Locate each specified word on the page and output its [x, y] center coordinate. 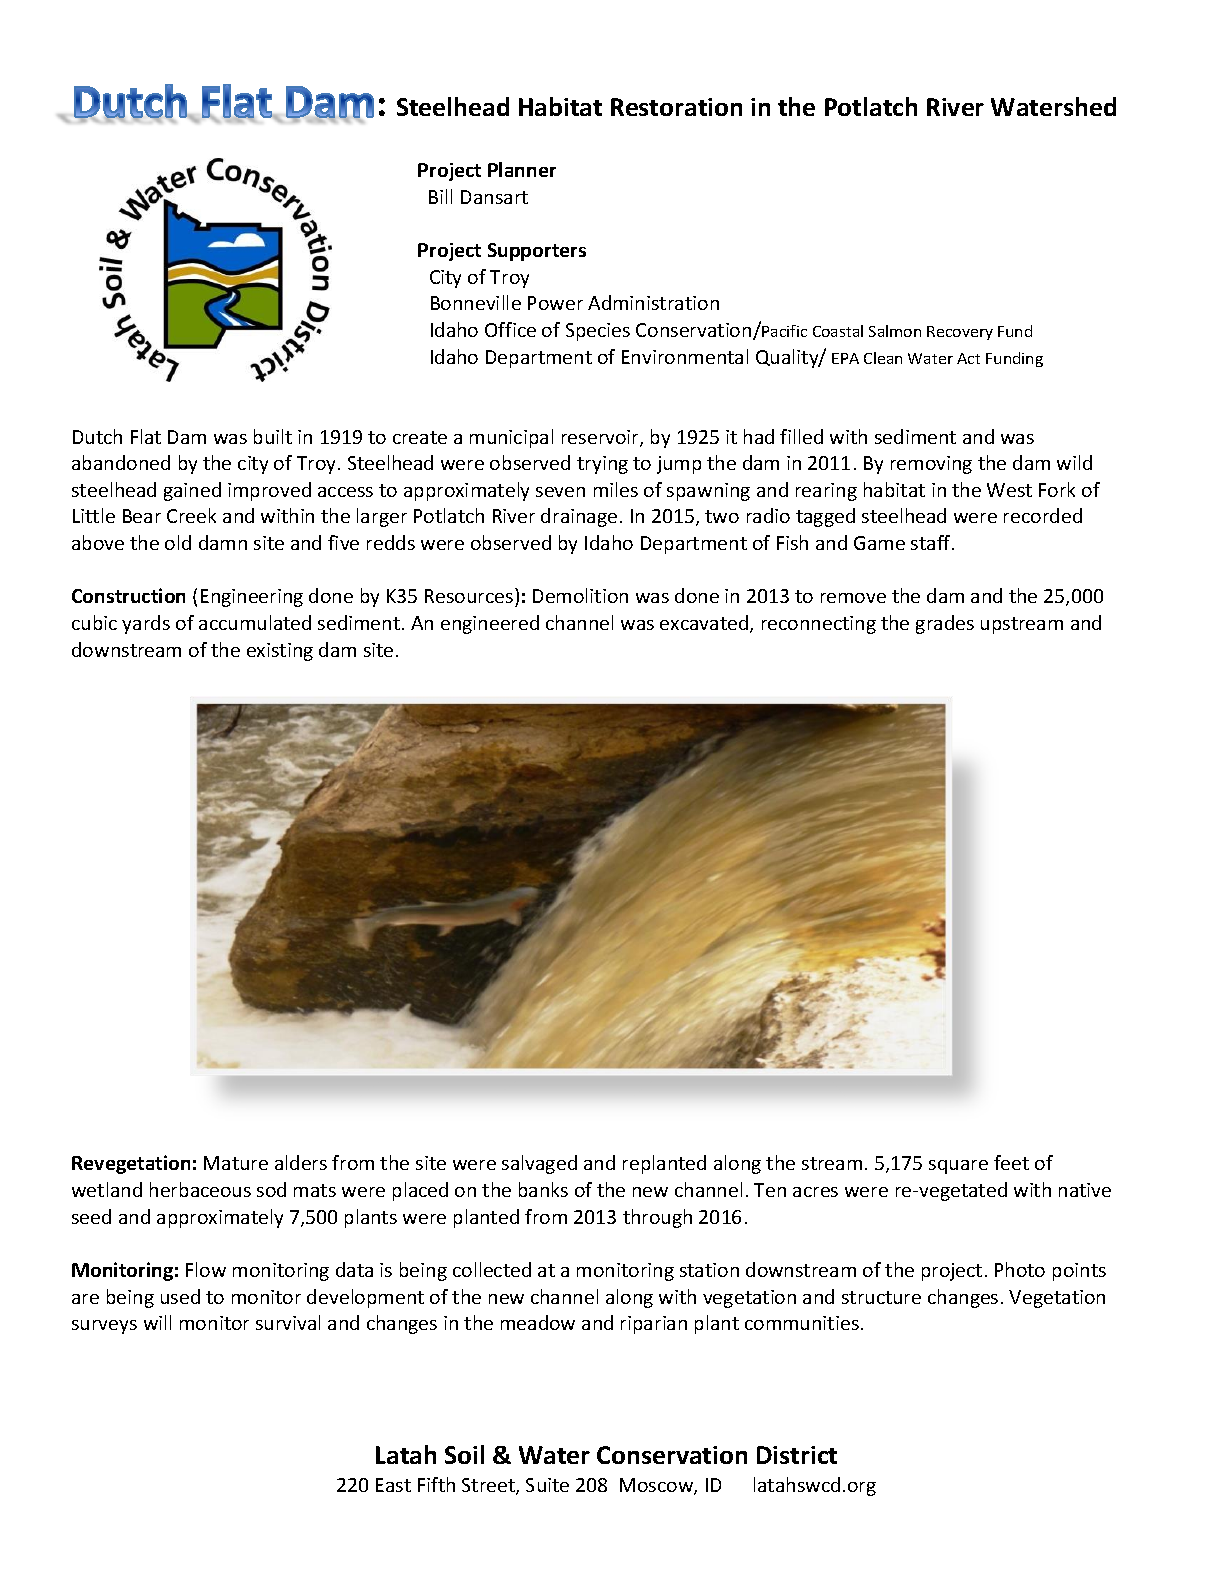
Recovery [960, 333]
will [157, 1322]
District [797, 1455]
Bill [440, 196]
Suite [547, 1485]
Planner [522, 169]
